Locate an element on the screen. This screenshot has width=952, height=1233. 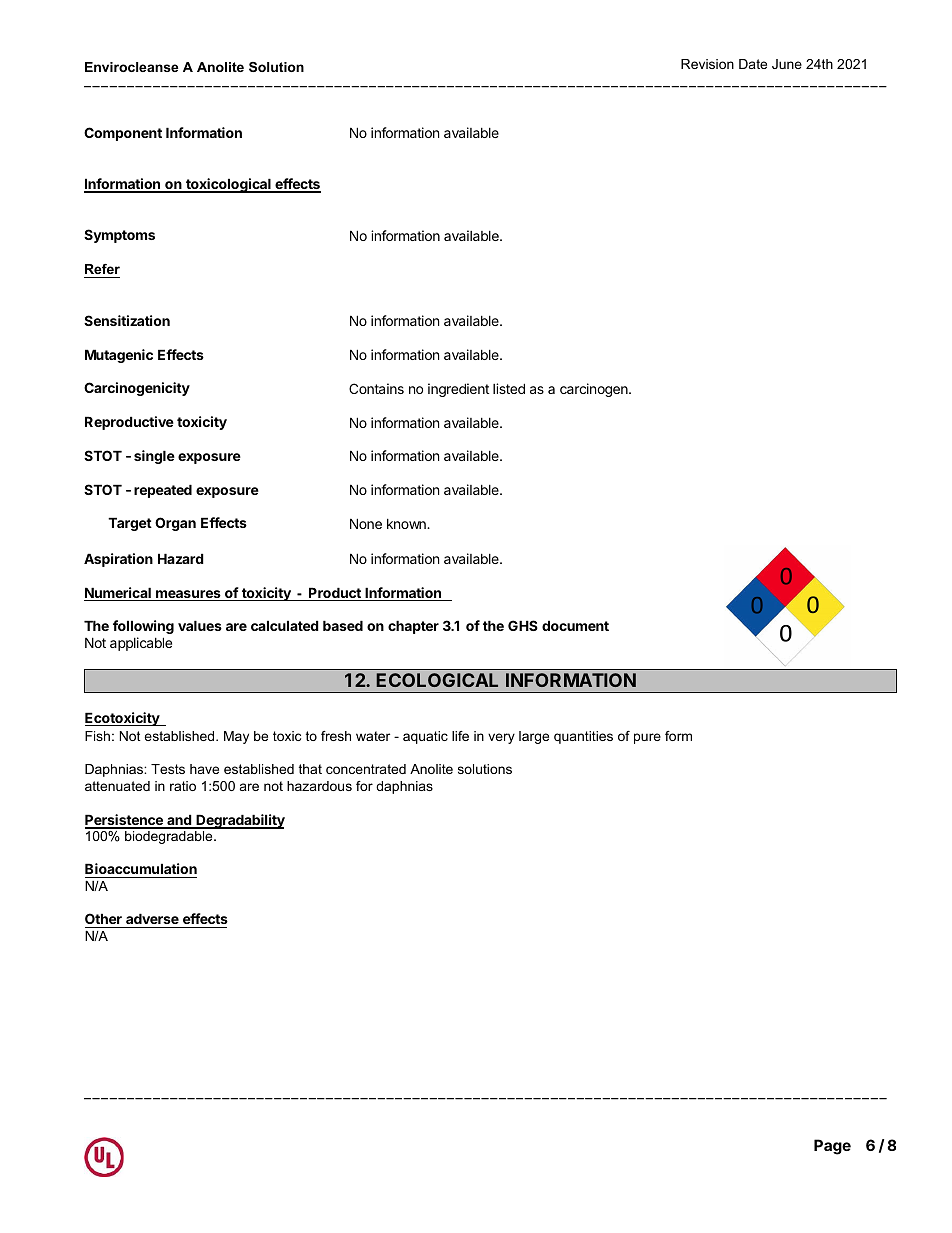
Date is located at coordinates (753, 64).
